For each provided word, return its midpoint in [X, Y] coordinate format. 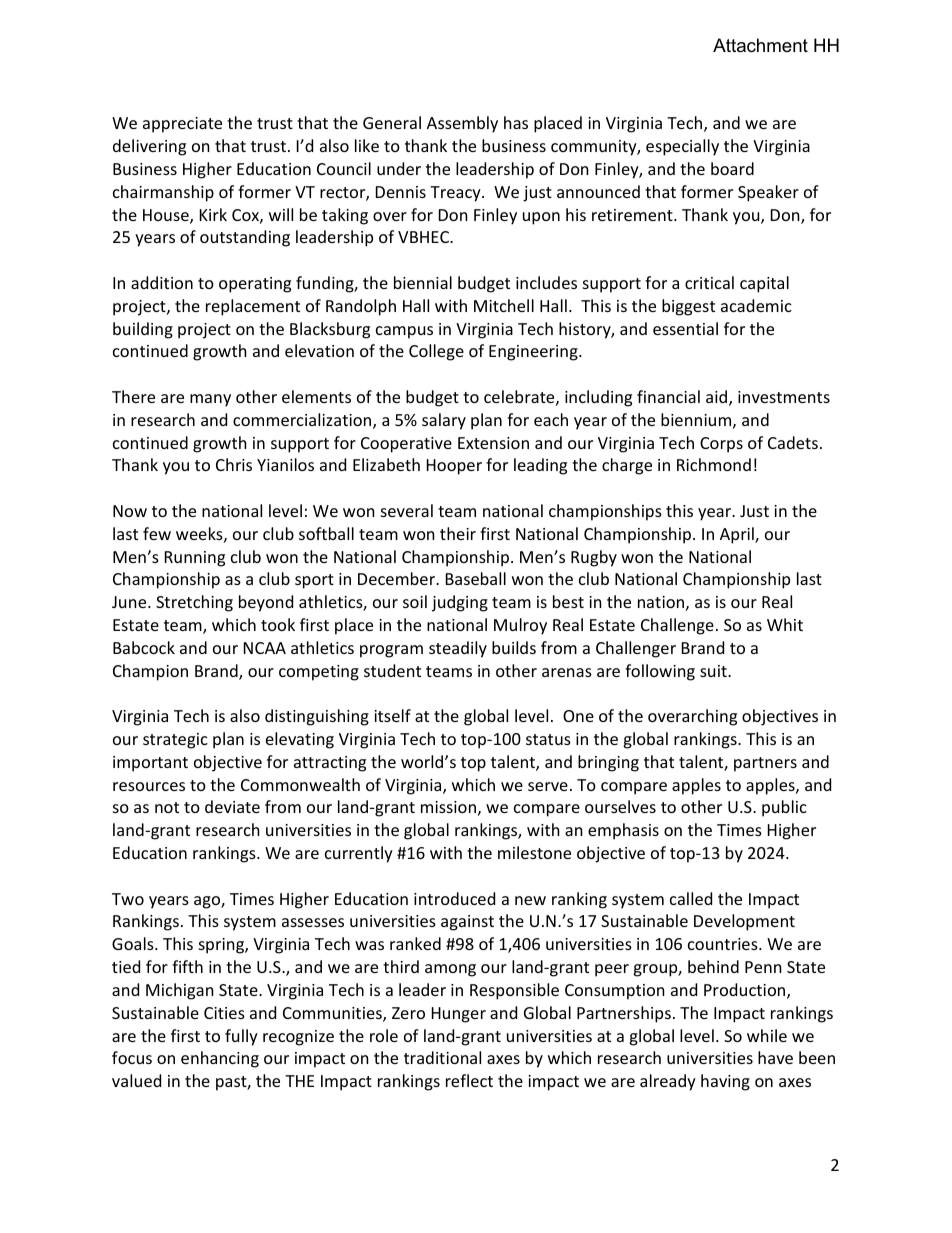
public [784, 808]
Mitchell [504, 305]
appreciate [182, 125]
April [738, 535]
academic [756, 305]
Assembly [462, 124]
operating [255, 285]
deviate [232, 806]
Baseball [476, 578]
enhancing [220, 1059]
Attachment [760, 45]
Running [195, 559]
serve [548, 786]
